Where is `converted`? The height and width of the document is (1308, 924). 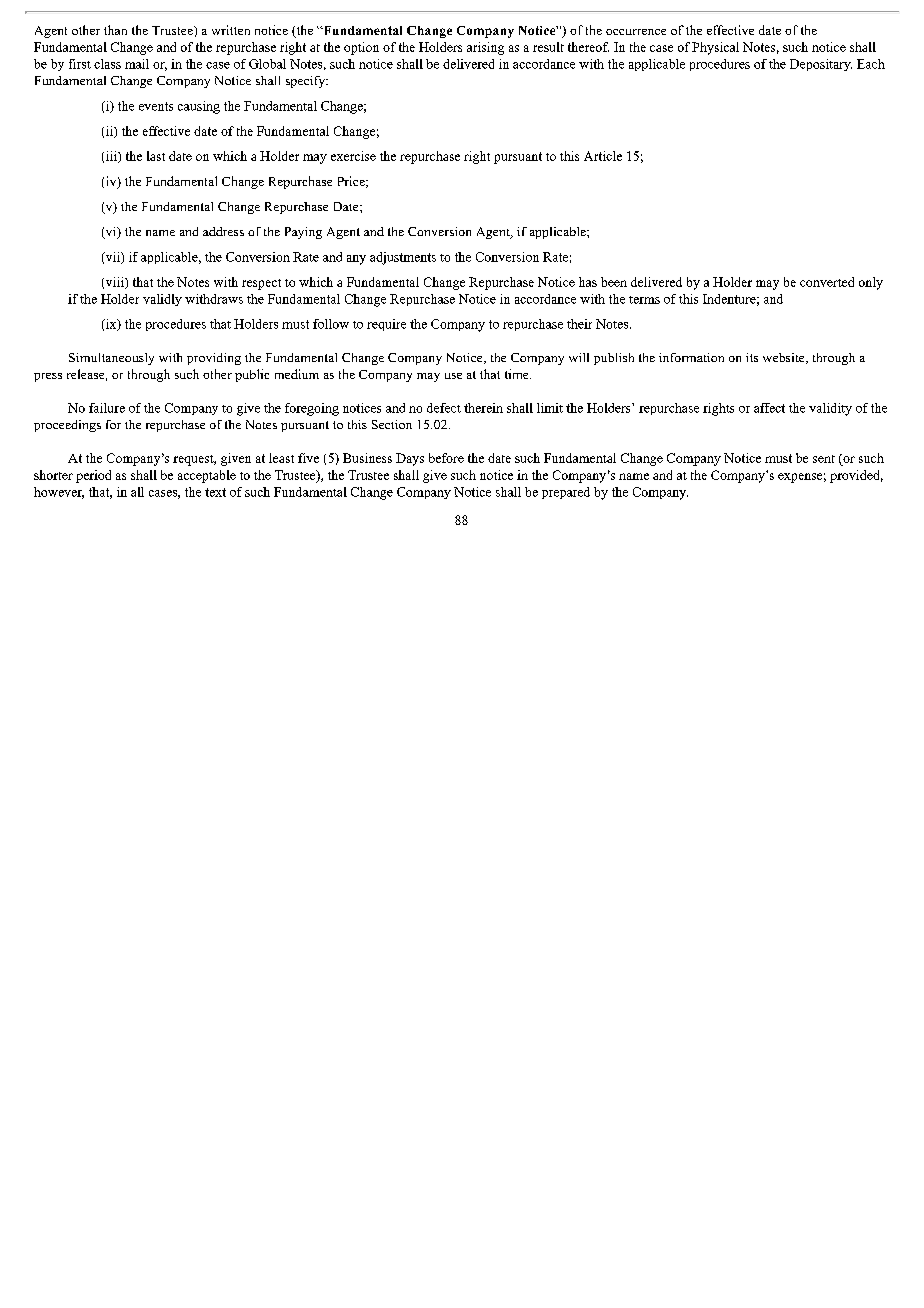
converted is located at coordinates (827, 282).
